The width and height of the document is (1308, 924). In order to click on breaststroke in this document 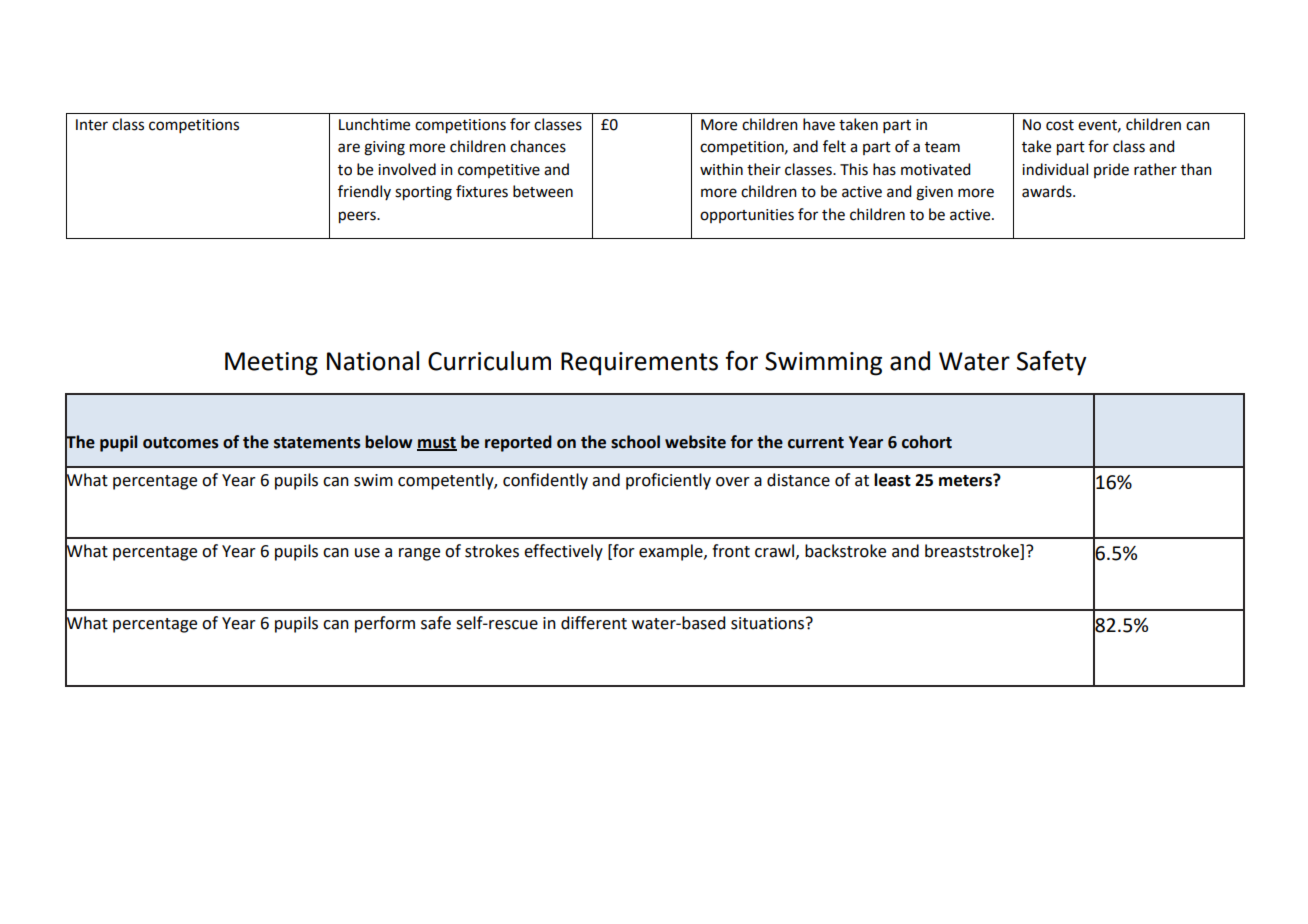, I will do `click(973, 552)`.
